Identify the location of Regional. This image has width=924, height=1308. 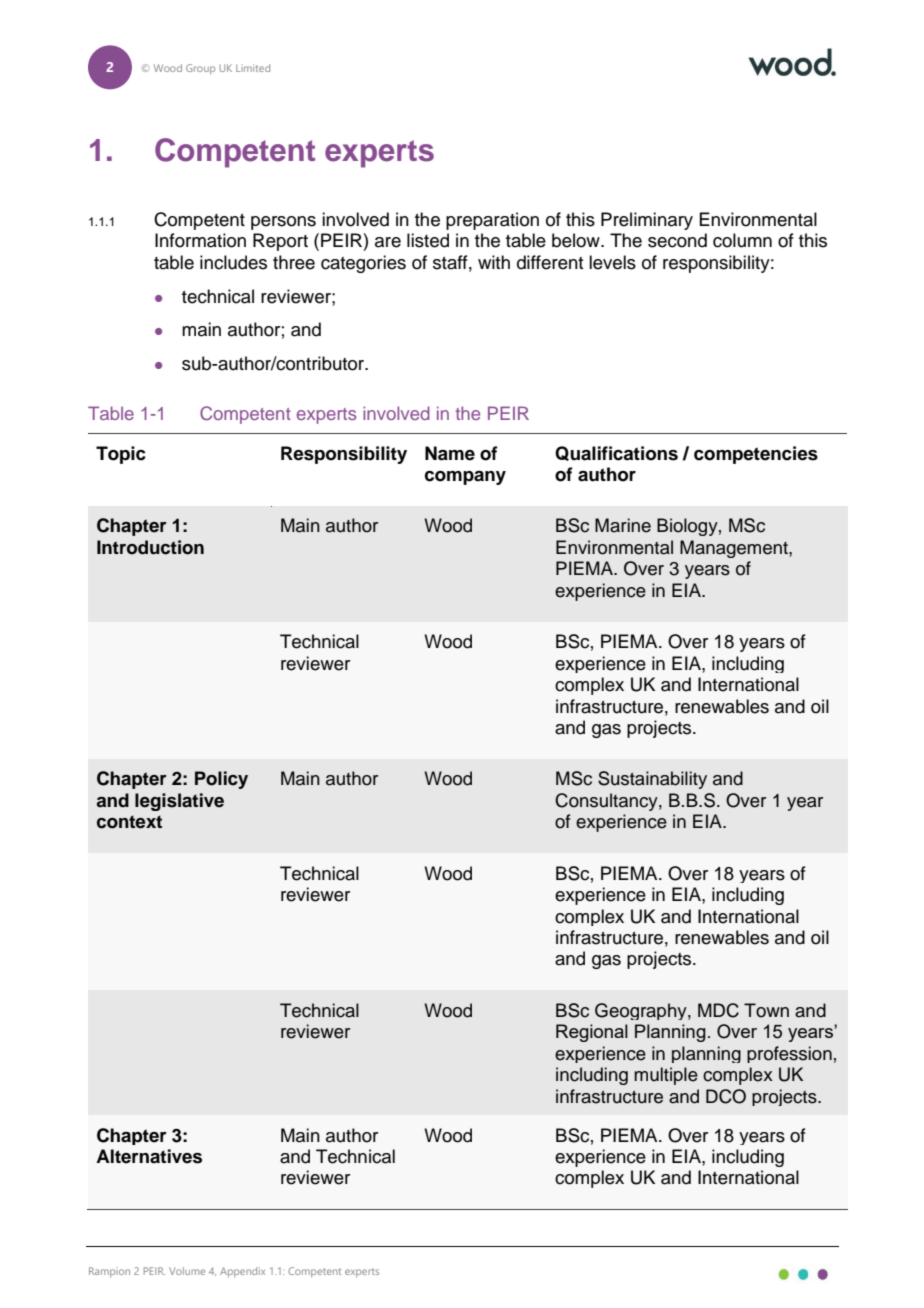
(592, 1033).
